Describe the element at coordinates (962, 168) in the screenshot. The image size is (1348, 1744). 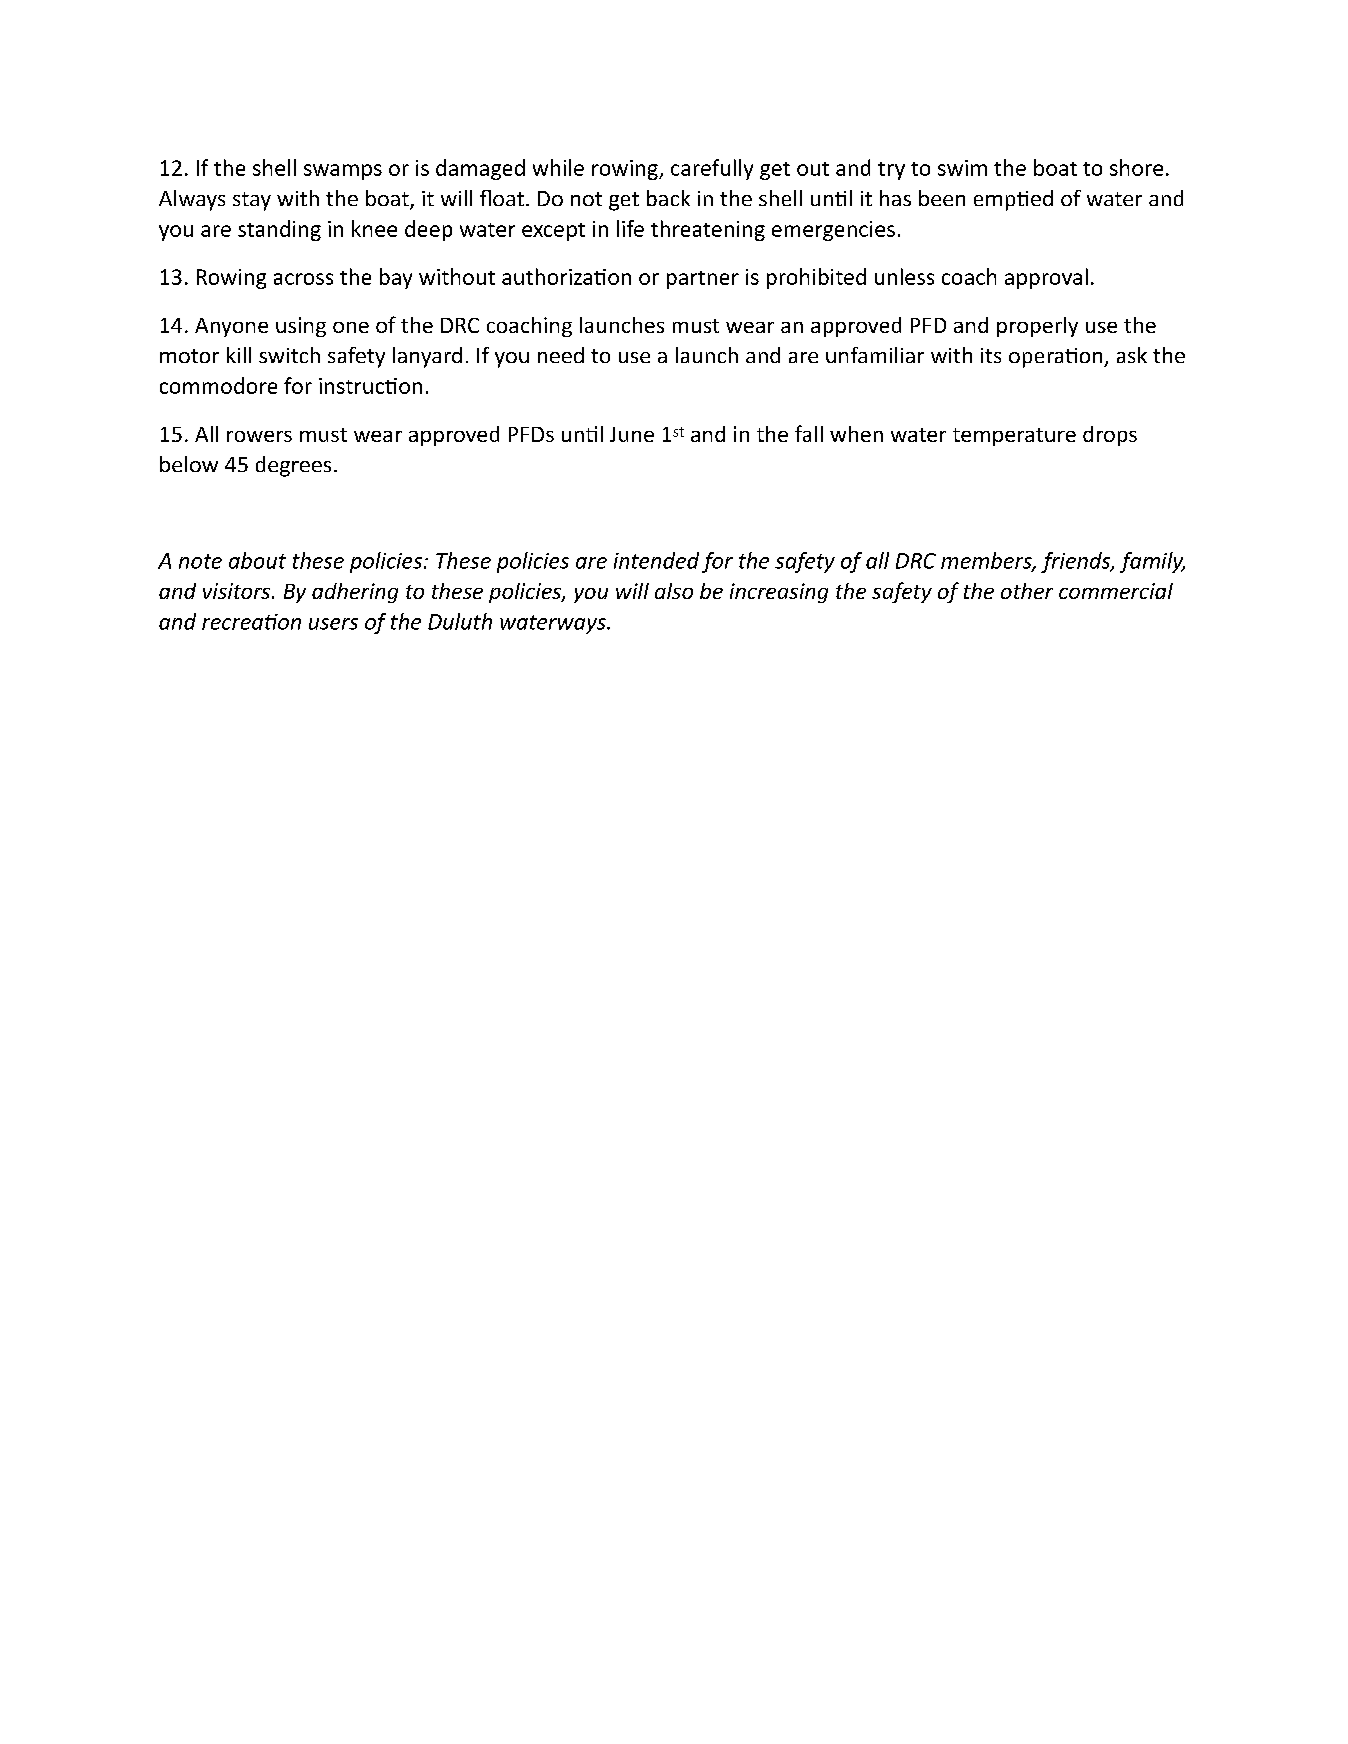
I see `swim` at that location.
